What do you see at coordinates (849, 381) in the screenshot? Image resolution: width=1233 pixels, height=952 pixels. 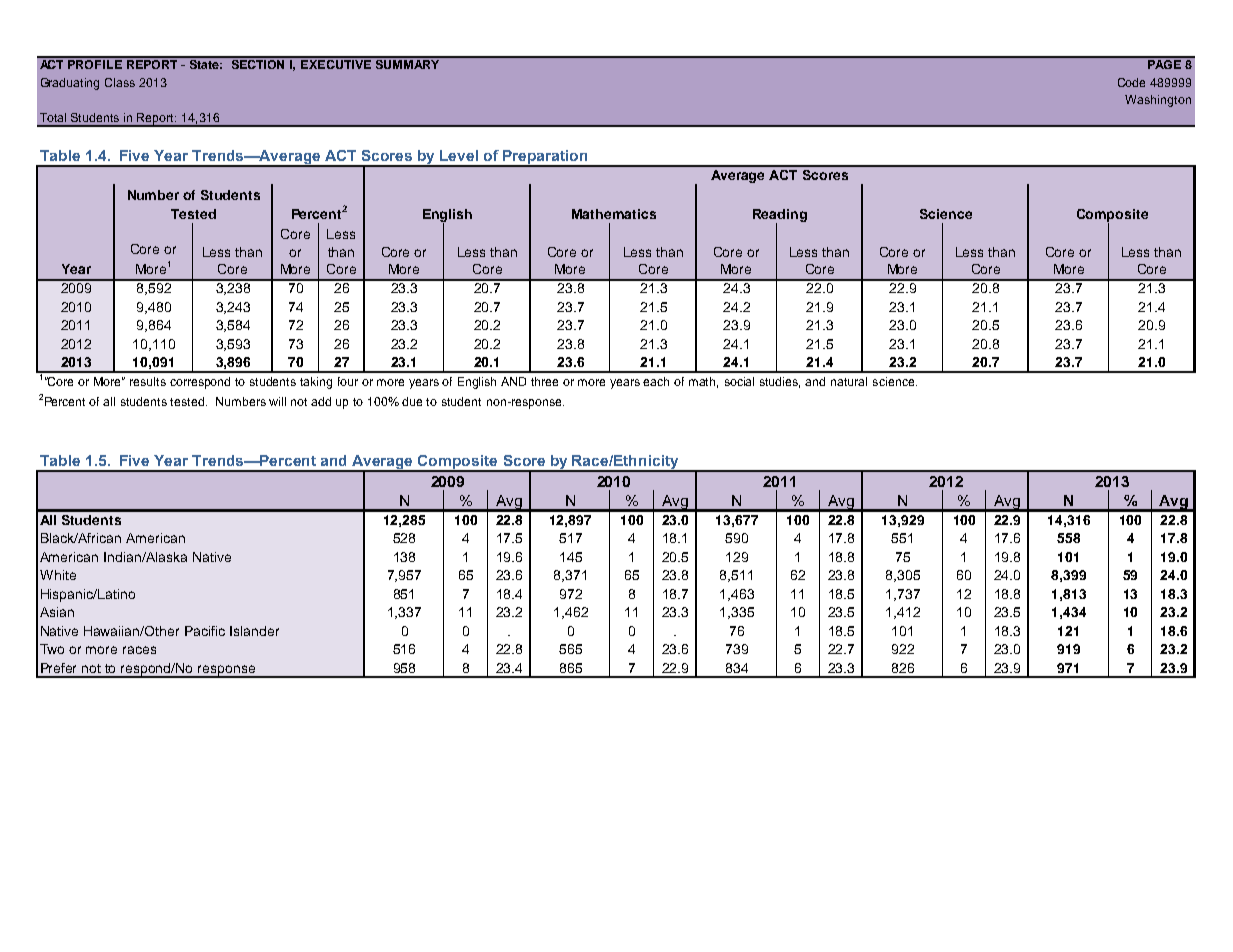 I see `natural` at bounding box center [849, 381].
